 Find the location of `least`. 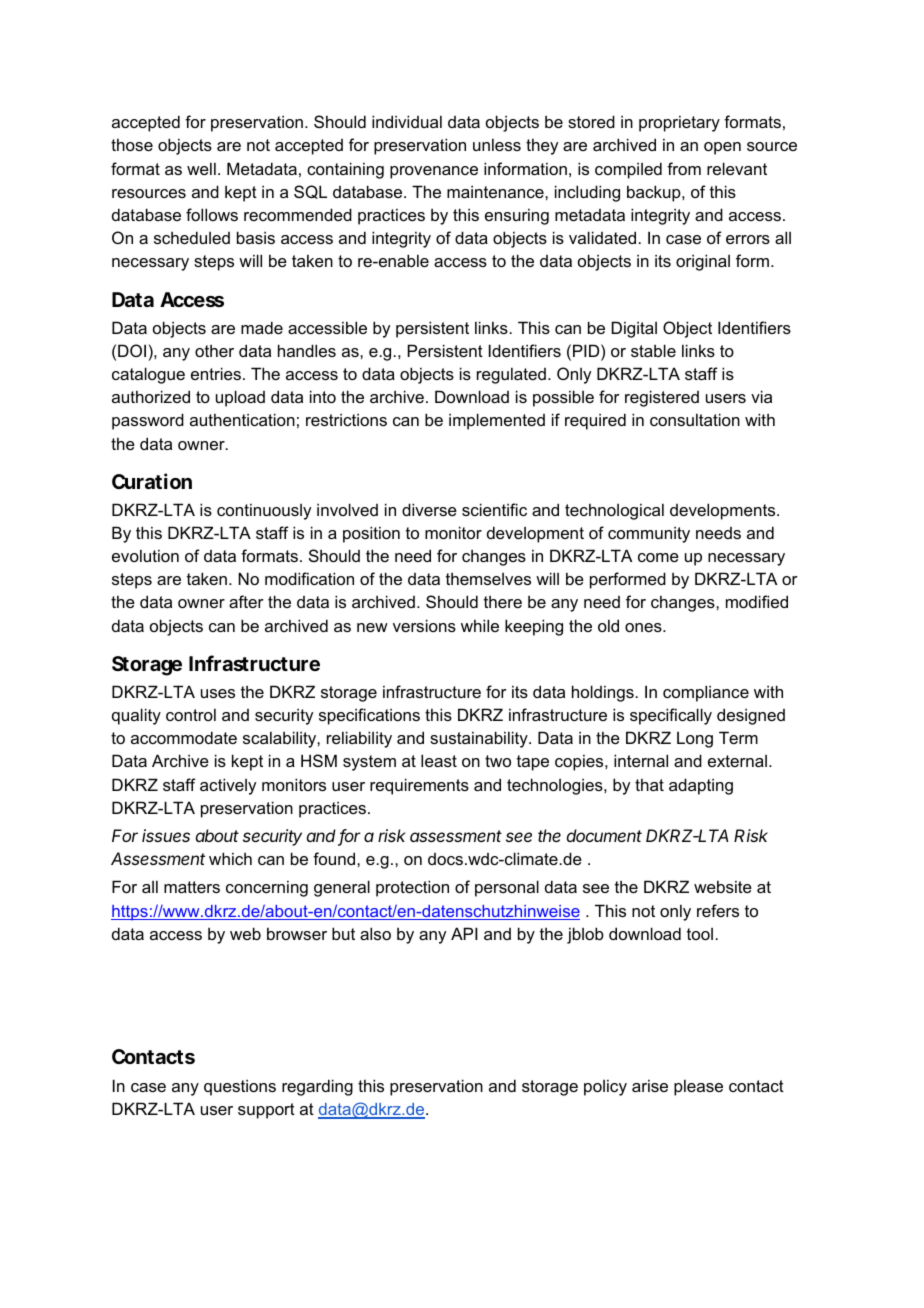

least is located at coordinates (439, 760).
